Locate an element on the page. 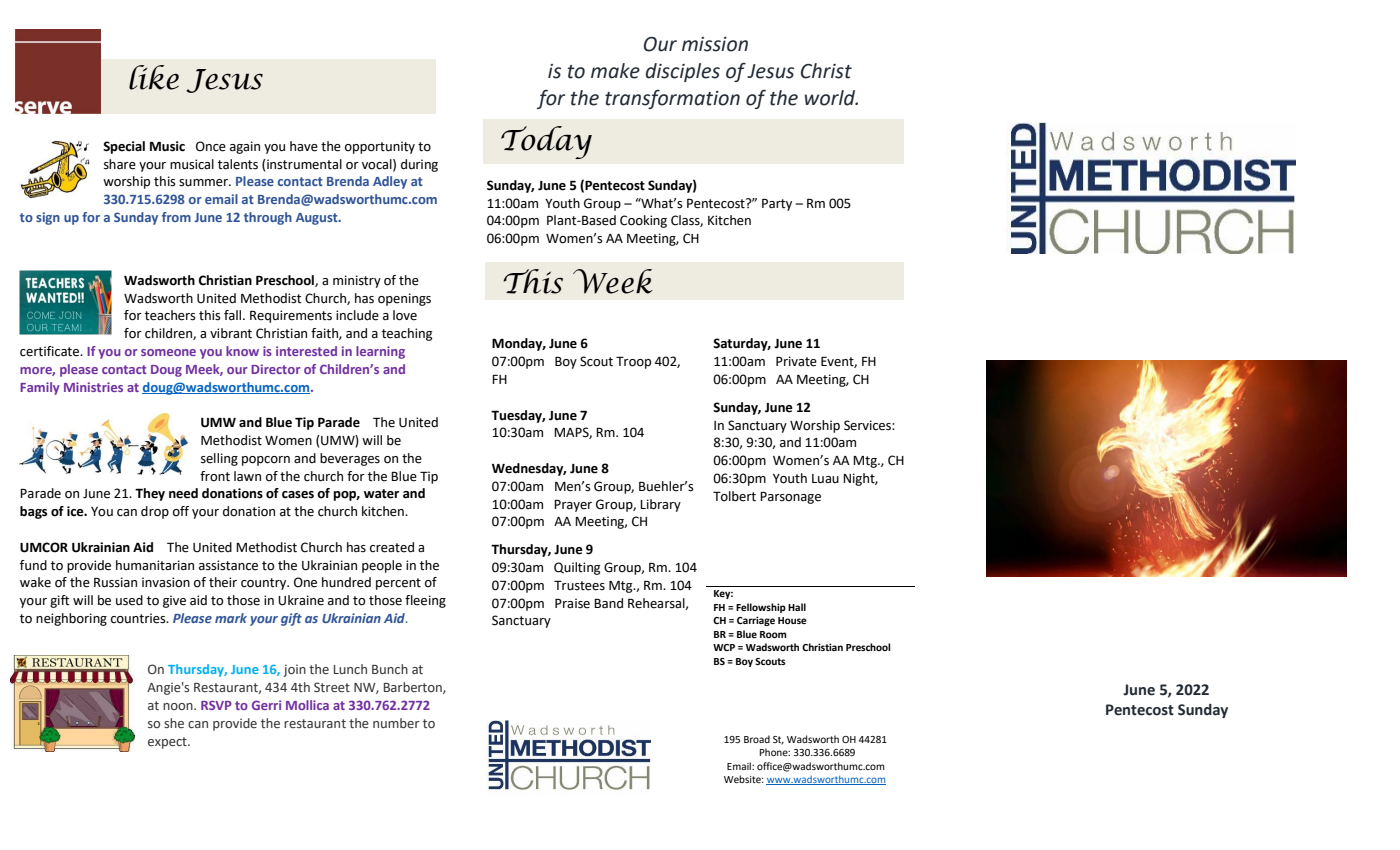  Private is located at coordinates (796, 361).
